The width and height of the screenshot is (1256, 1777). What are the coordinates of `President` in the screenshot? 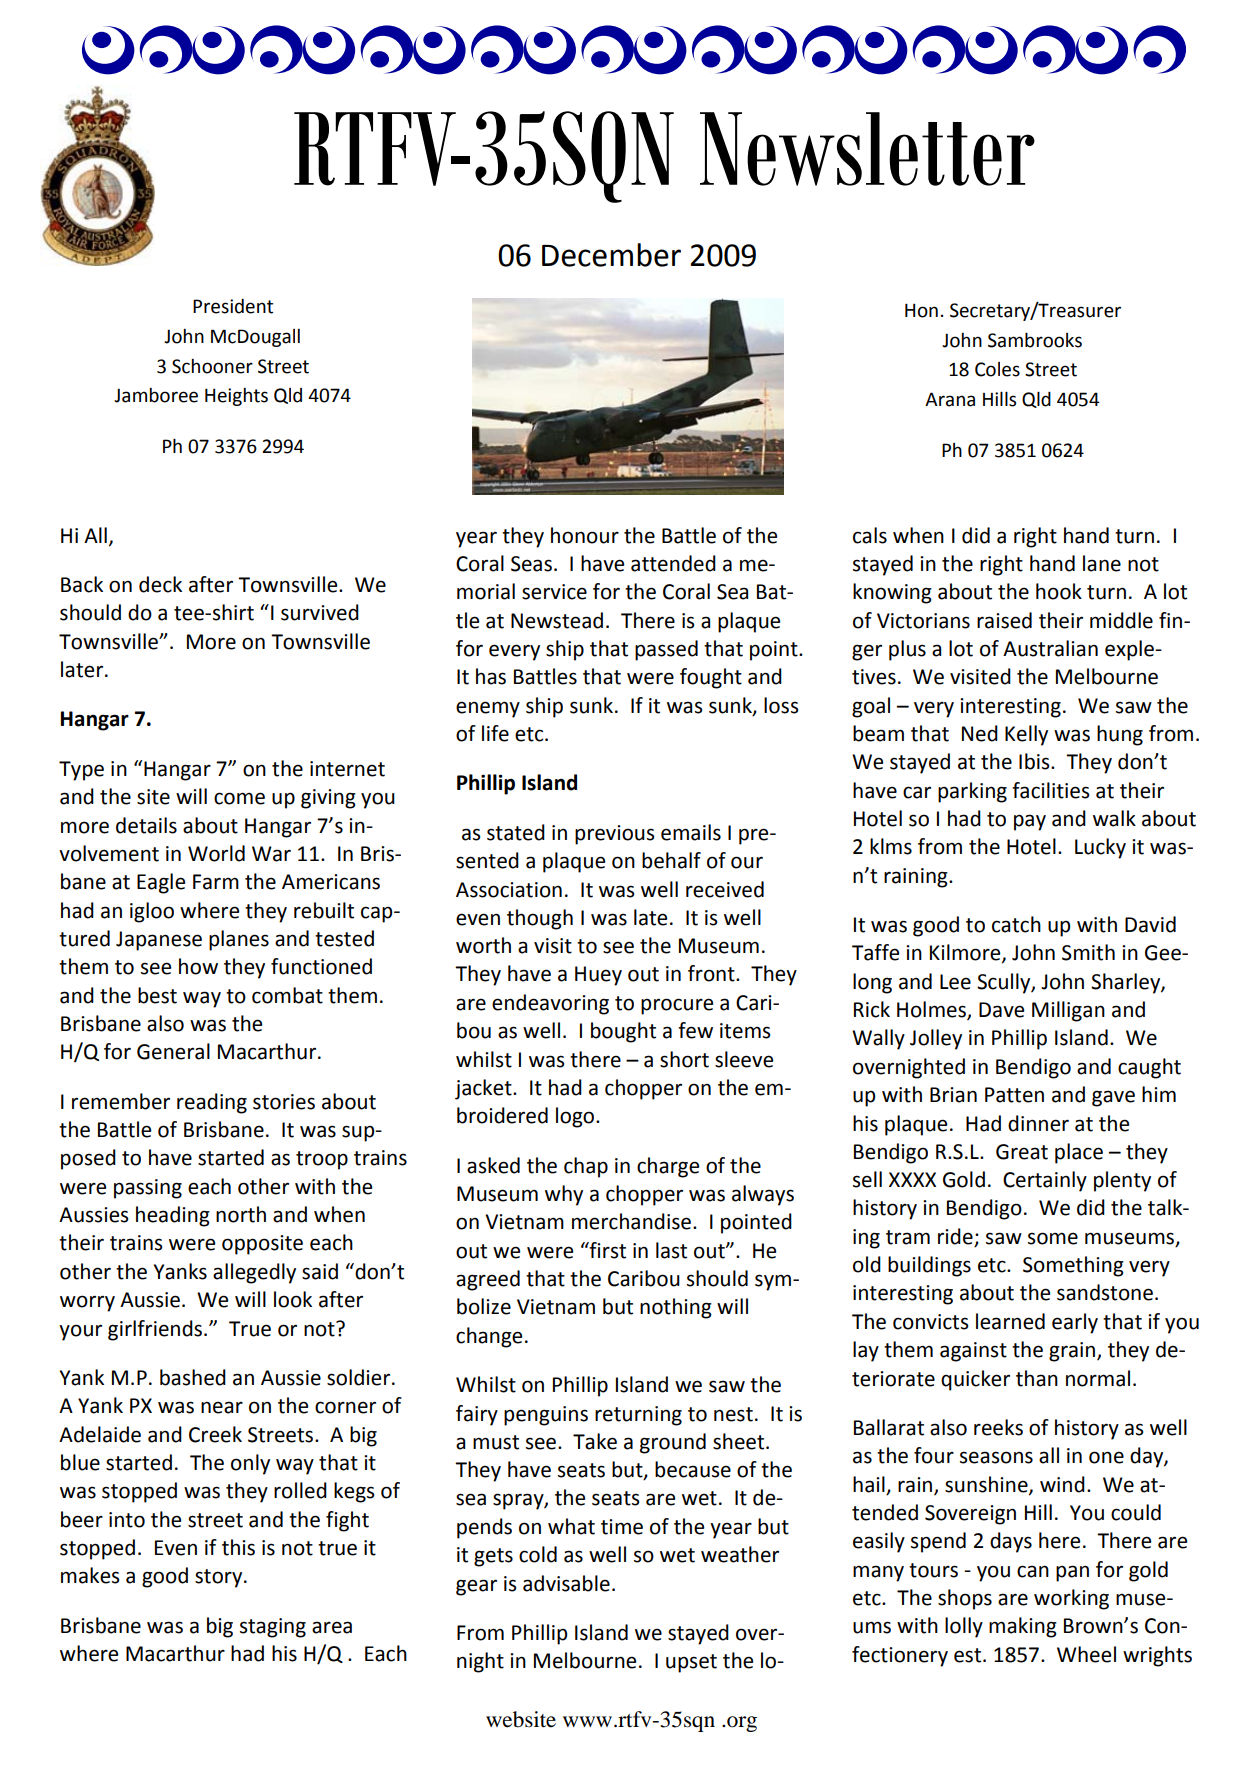 It's located at (233, 306).
